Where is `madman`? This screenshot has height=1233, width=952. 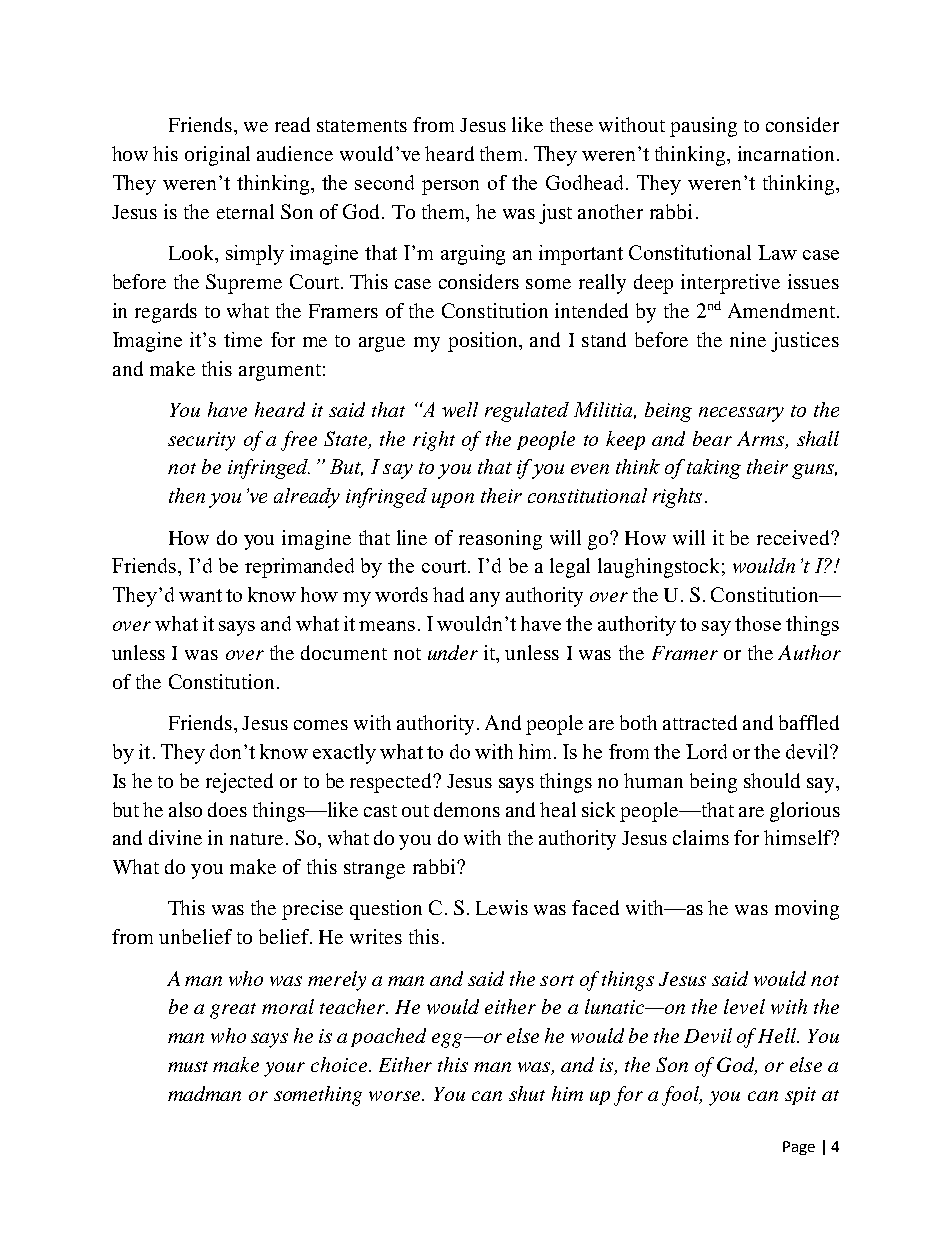 madman is located at coordinates (204, 1093).
